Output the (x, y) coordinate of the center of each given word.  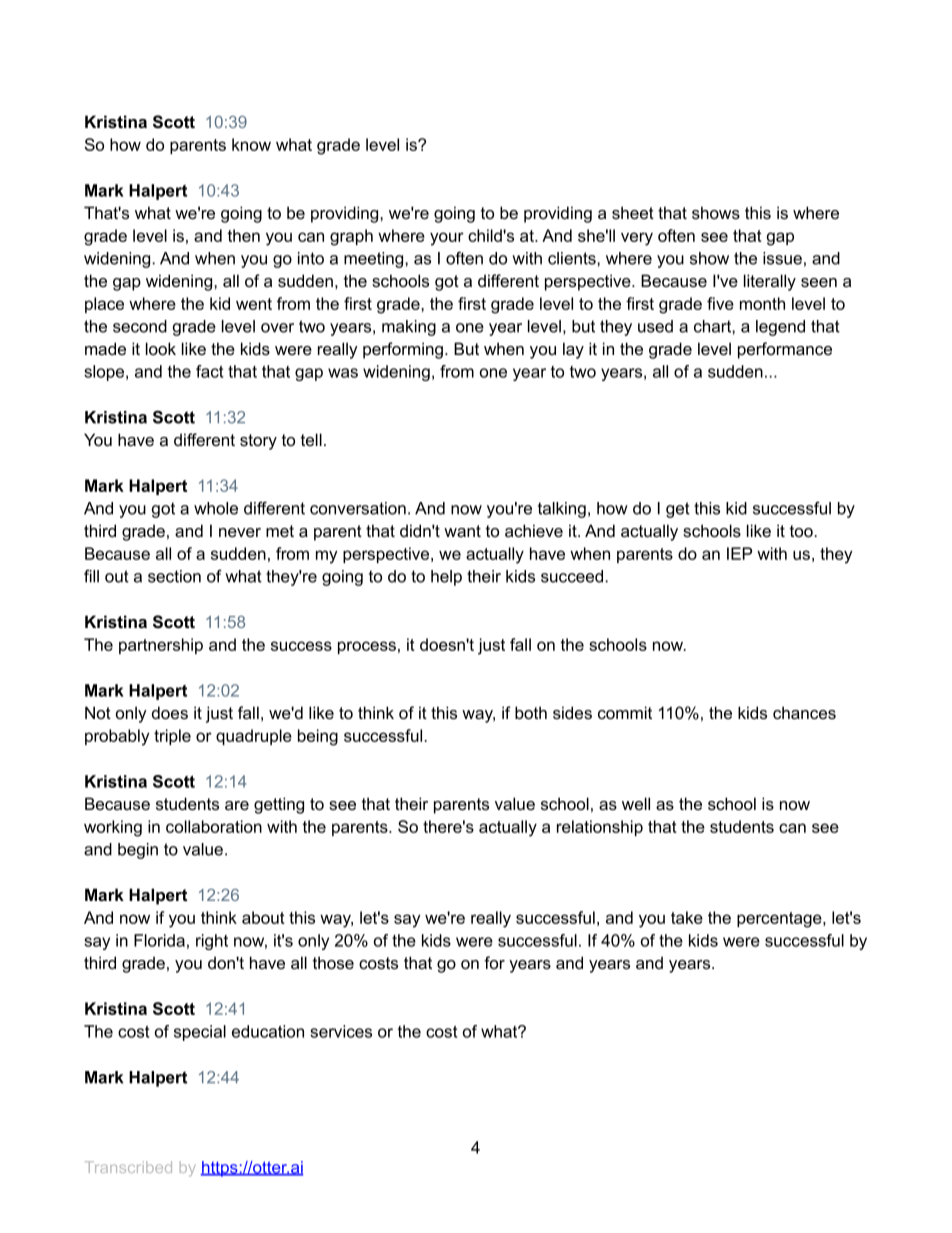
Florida (159, 940)
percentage (780, 920)
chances (804, 712)
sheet (633, 213)
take (687, 917)
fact (210, 371)
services (341, 1031)
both (531, 712)
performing (404, 350)
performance (785, 350)
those (333, 963)
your (447, 239)
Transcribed (128, 1167)
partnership (161, 646)
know (251, 144)
